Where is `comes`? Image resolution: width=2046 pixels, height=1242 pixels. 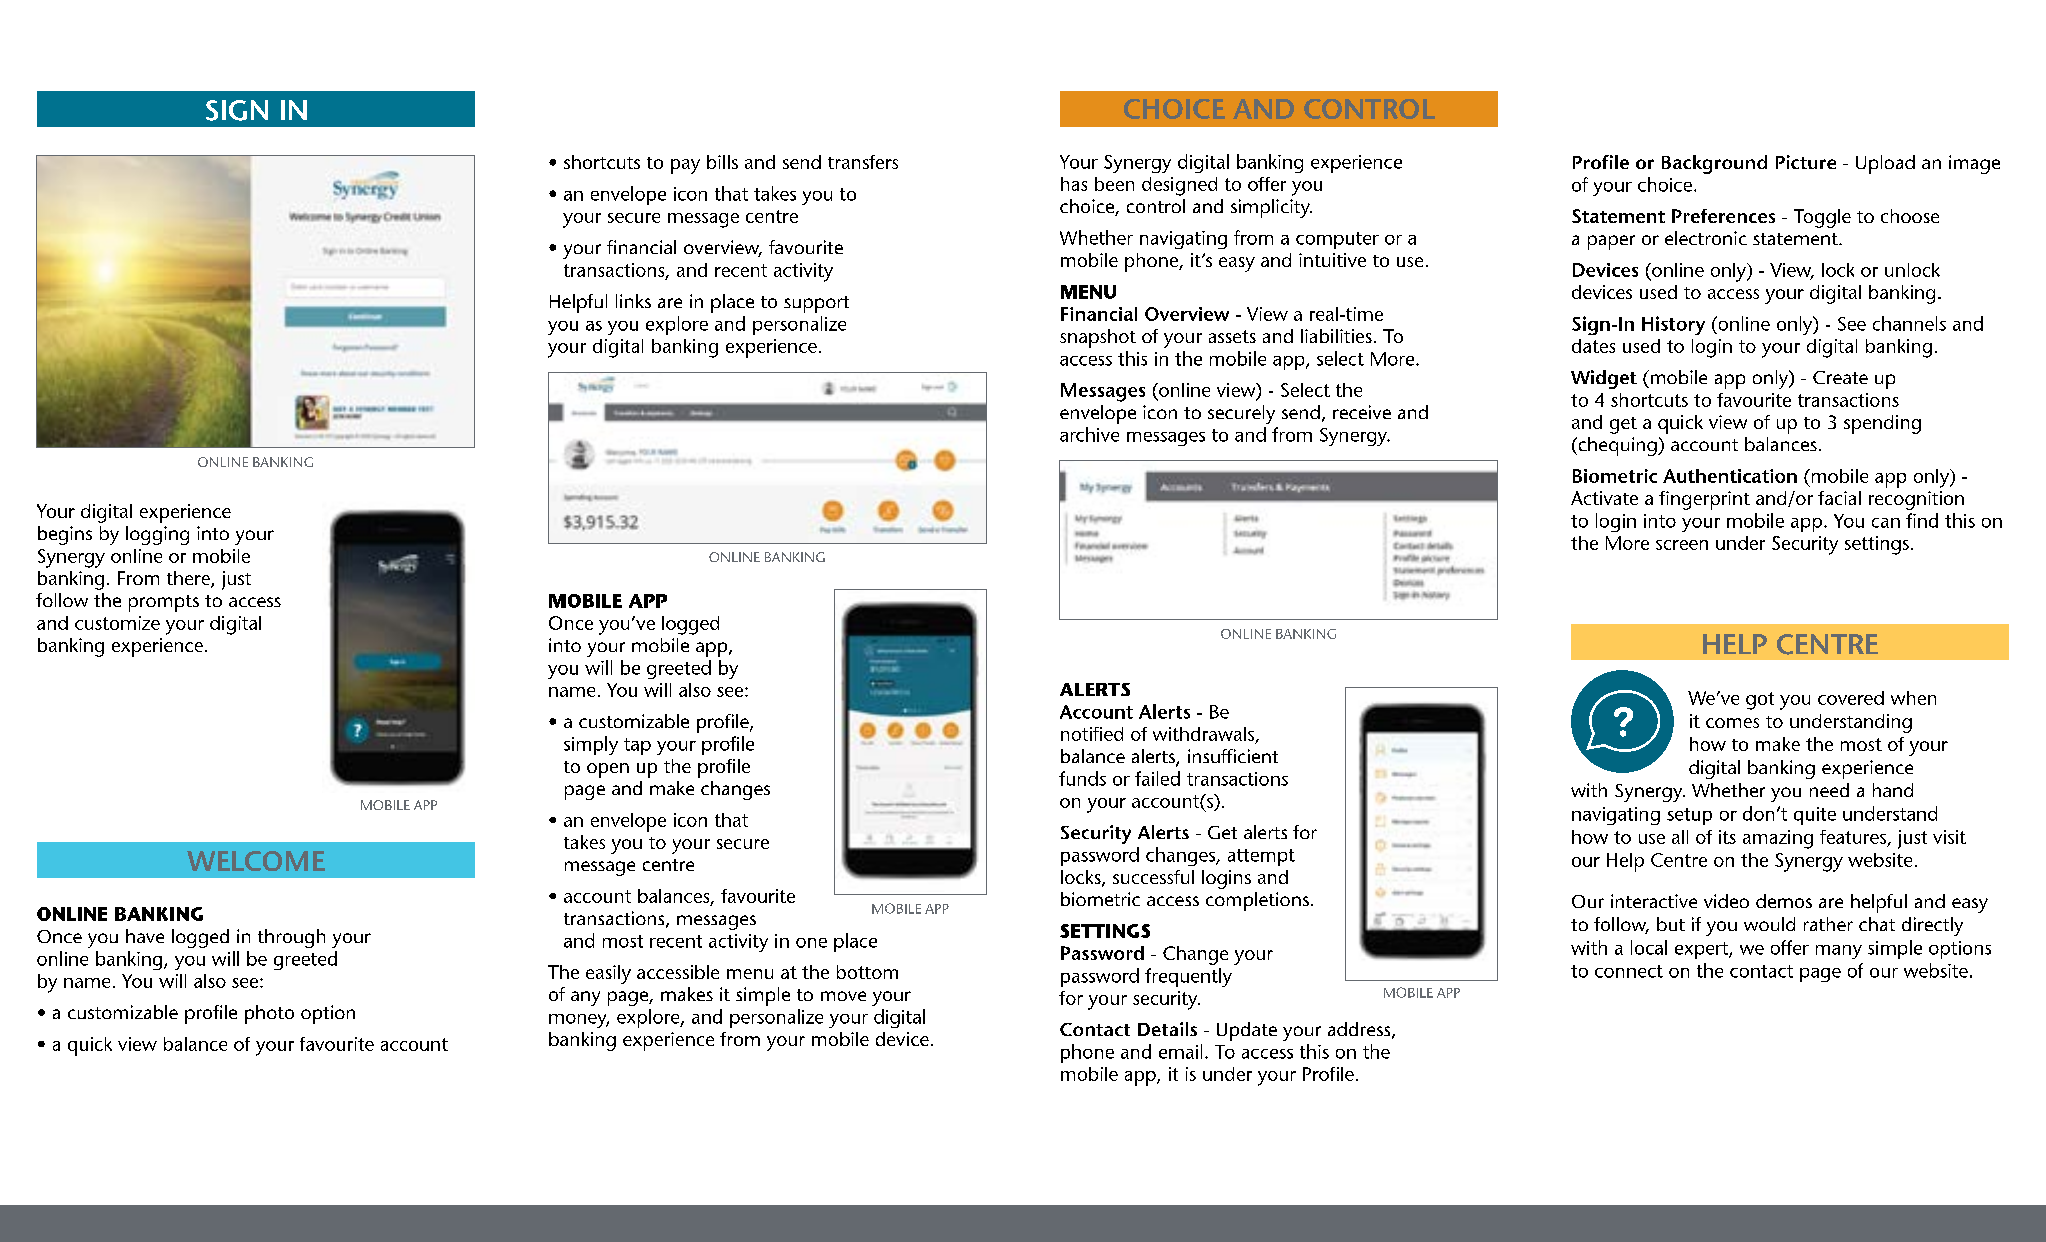
comes is located at coordinates (1732, 723).
